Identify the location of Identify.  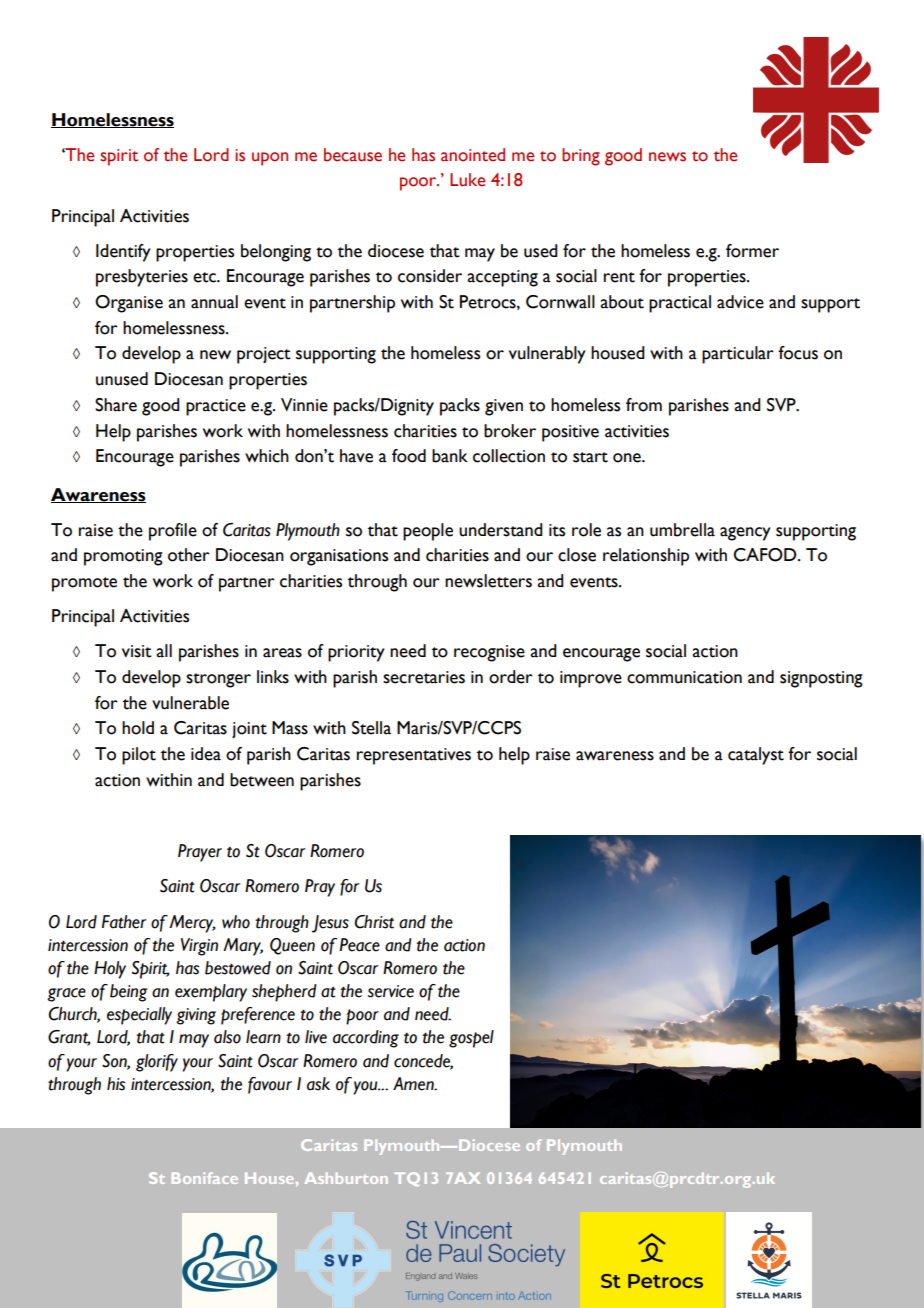
(123, 253).
